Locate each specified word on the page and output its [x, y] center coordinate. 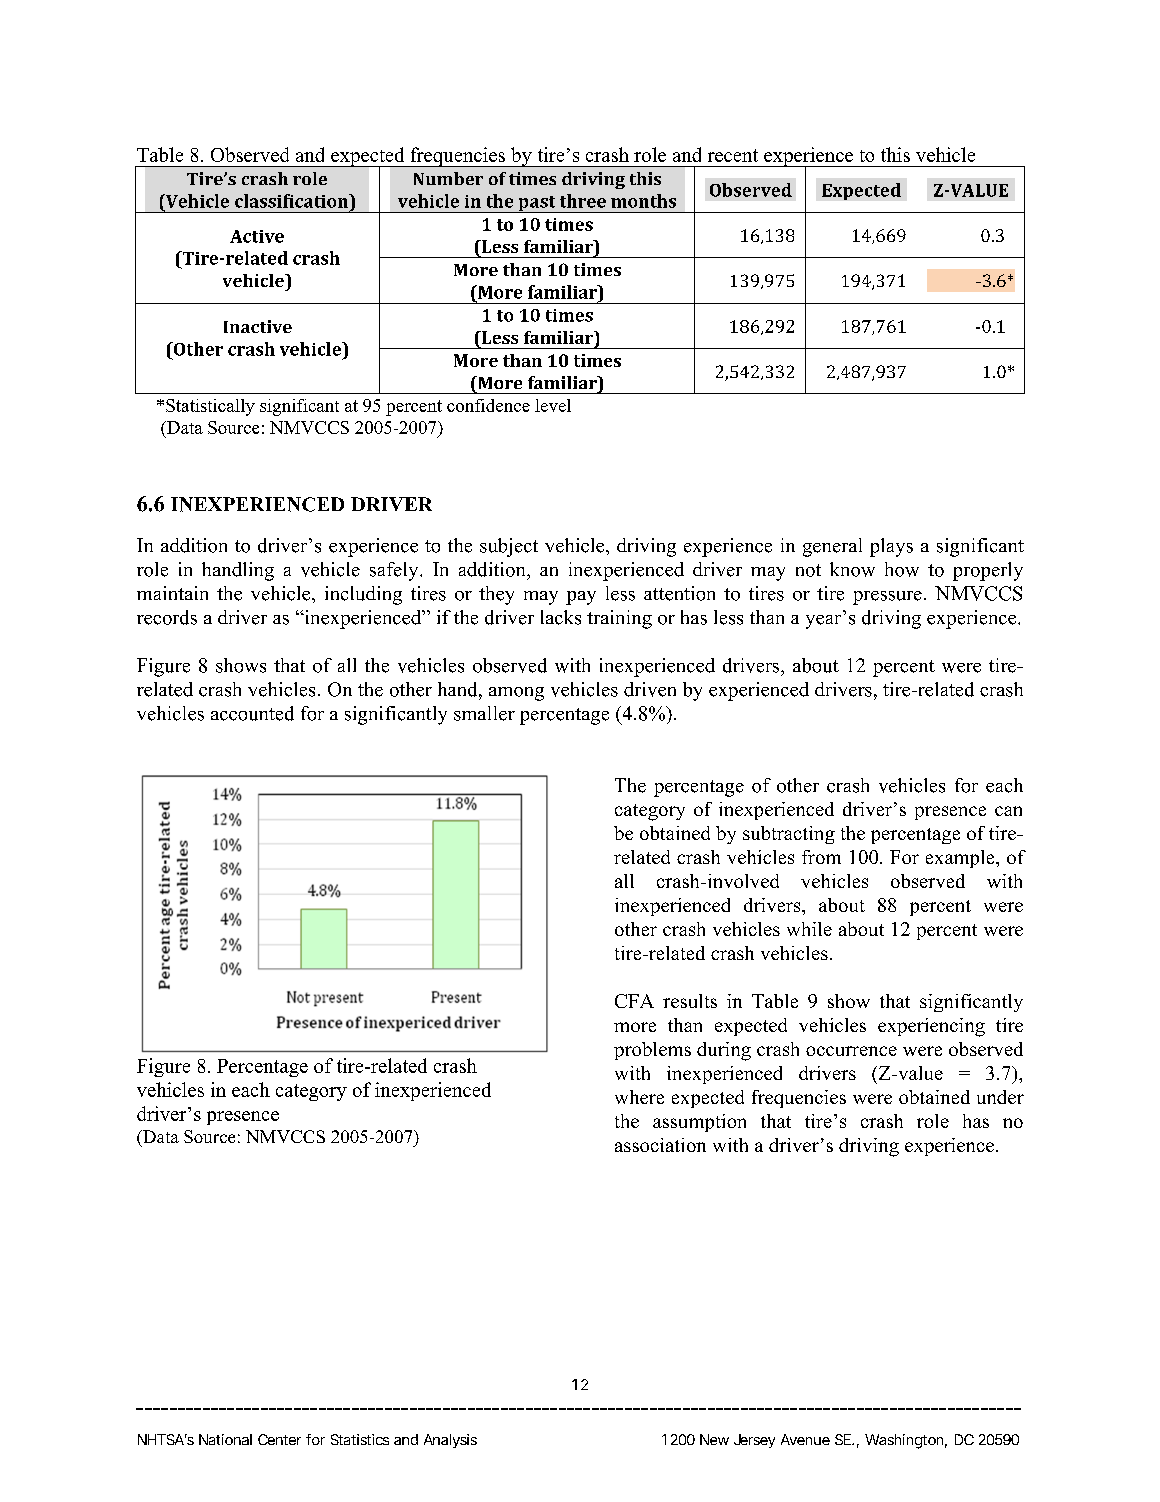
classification [293, 201]
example [961, 859]
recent [733, 155]
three [583, 201]
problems [652, 1051]
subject [509, 547]
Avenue [805, 1439]
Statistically [210, 407]
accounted [252, 713]
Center [279, 1439]
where [639, 1097]
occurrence [851, 1051]
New [714, 1439]
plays [891, 547]
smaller [484, 713]
